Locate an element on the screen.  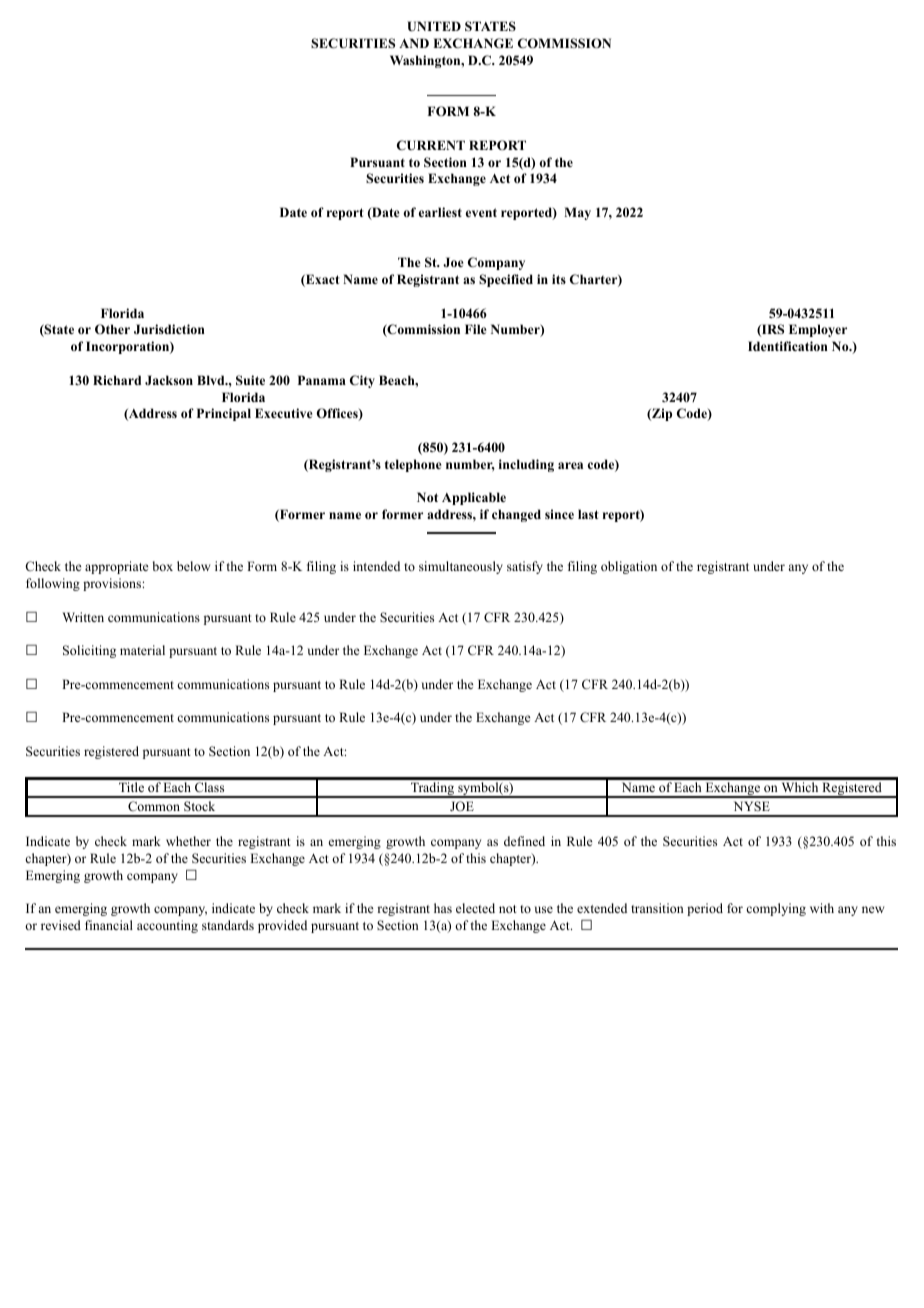
May is located at coordinates (577, 213).
